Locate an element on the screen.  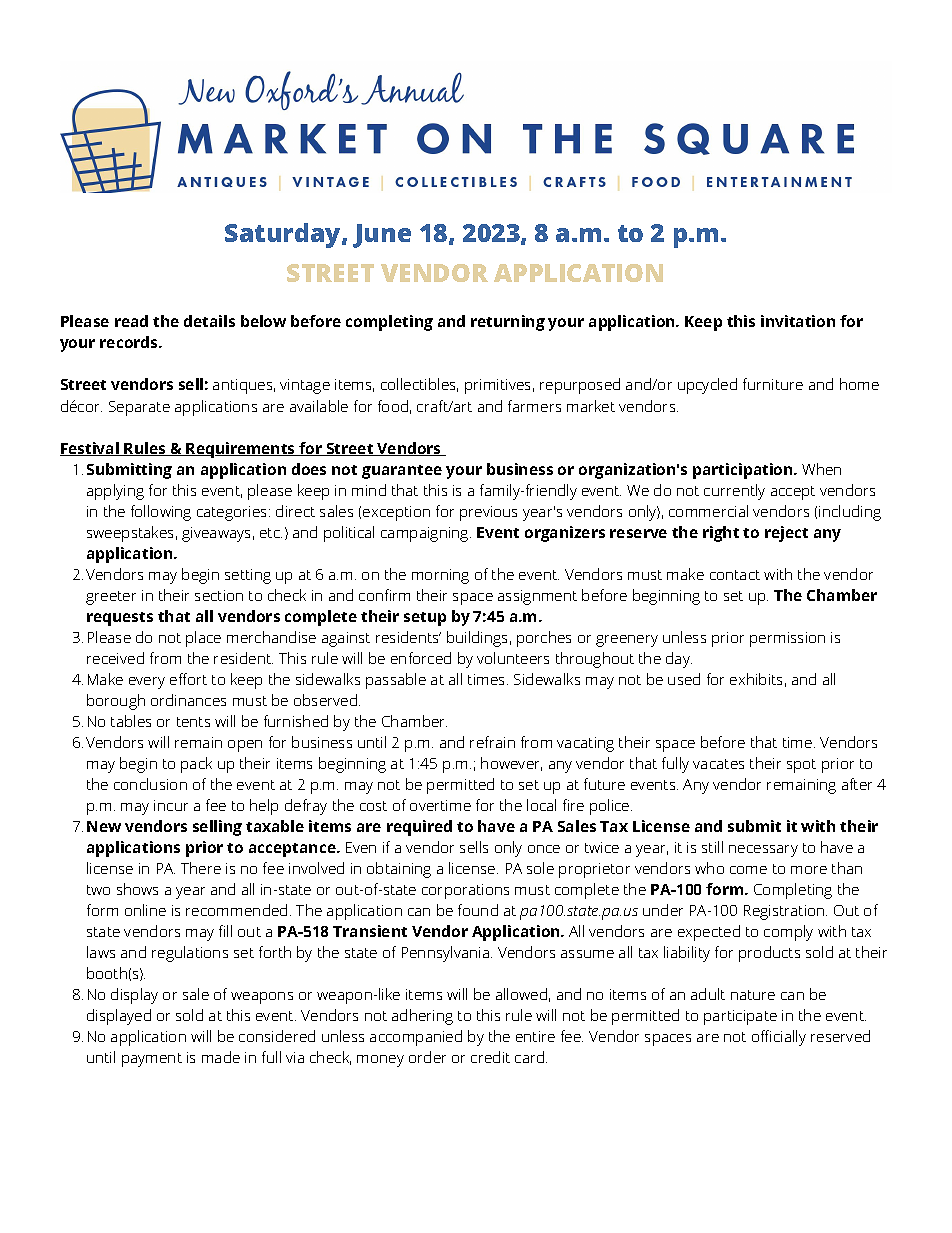
previous is located at coordinates (488, 513).
